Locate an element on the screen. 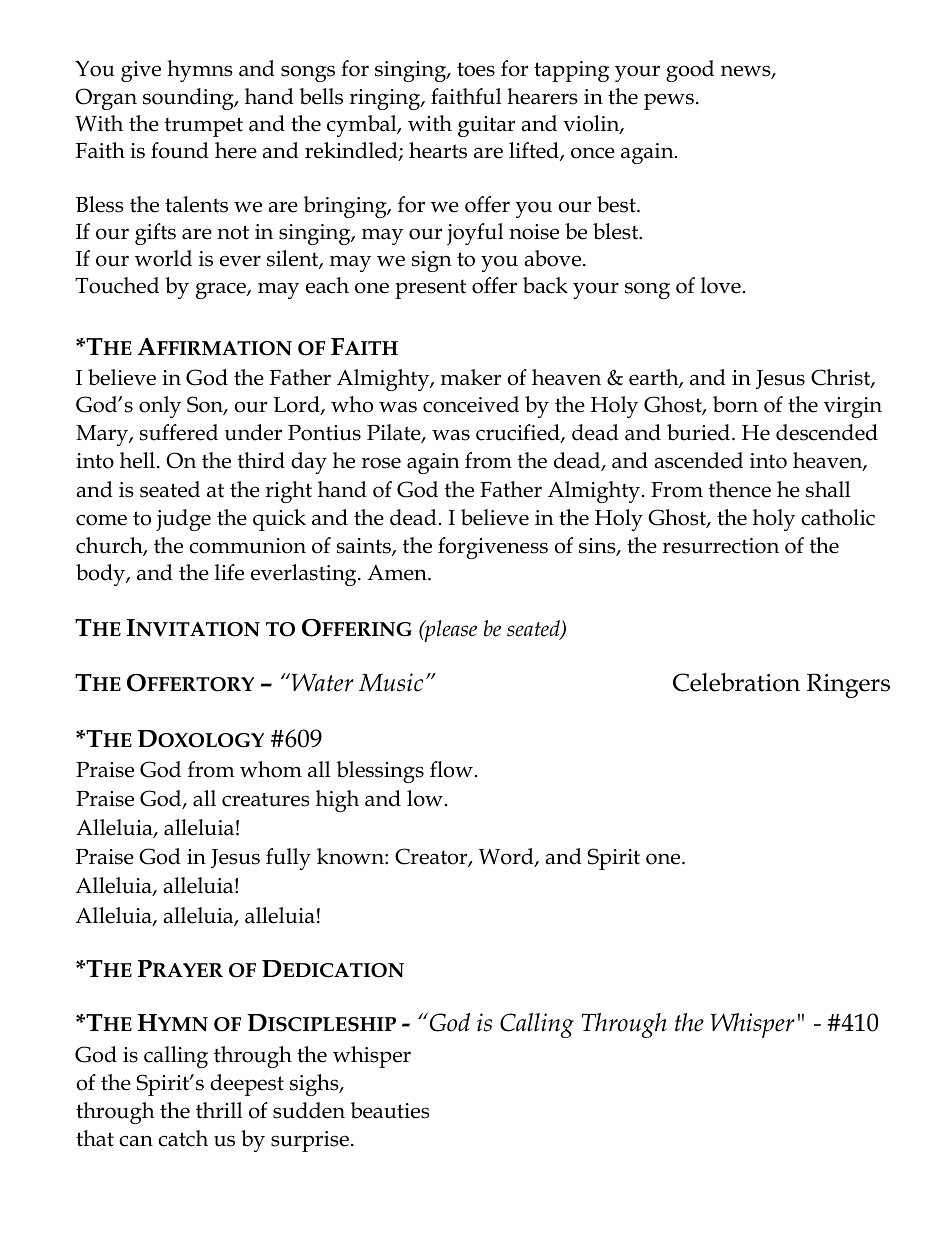  good is located at coordinates (690, 71).
